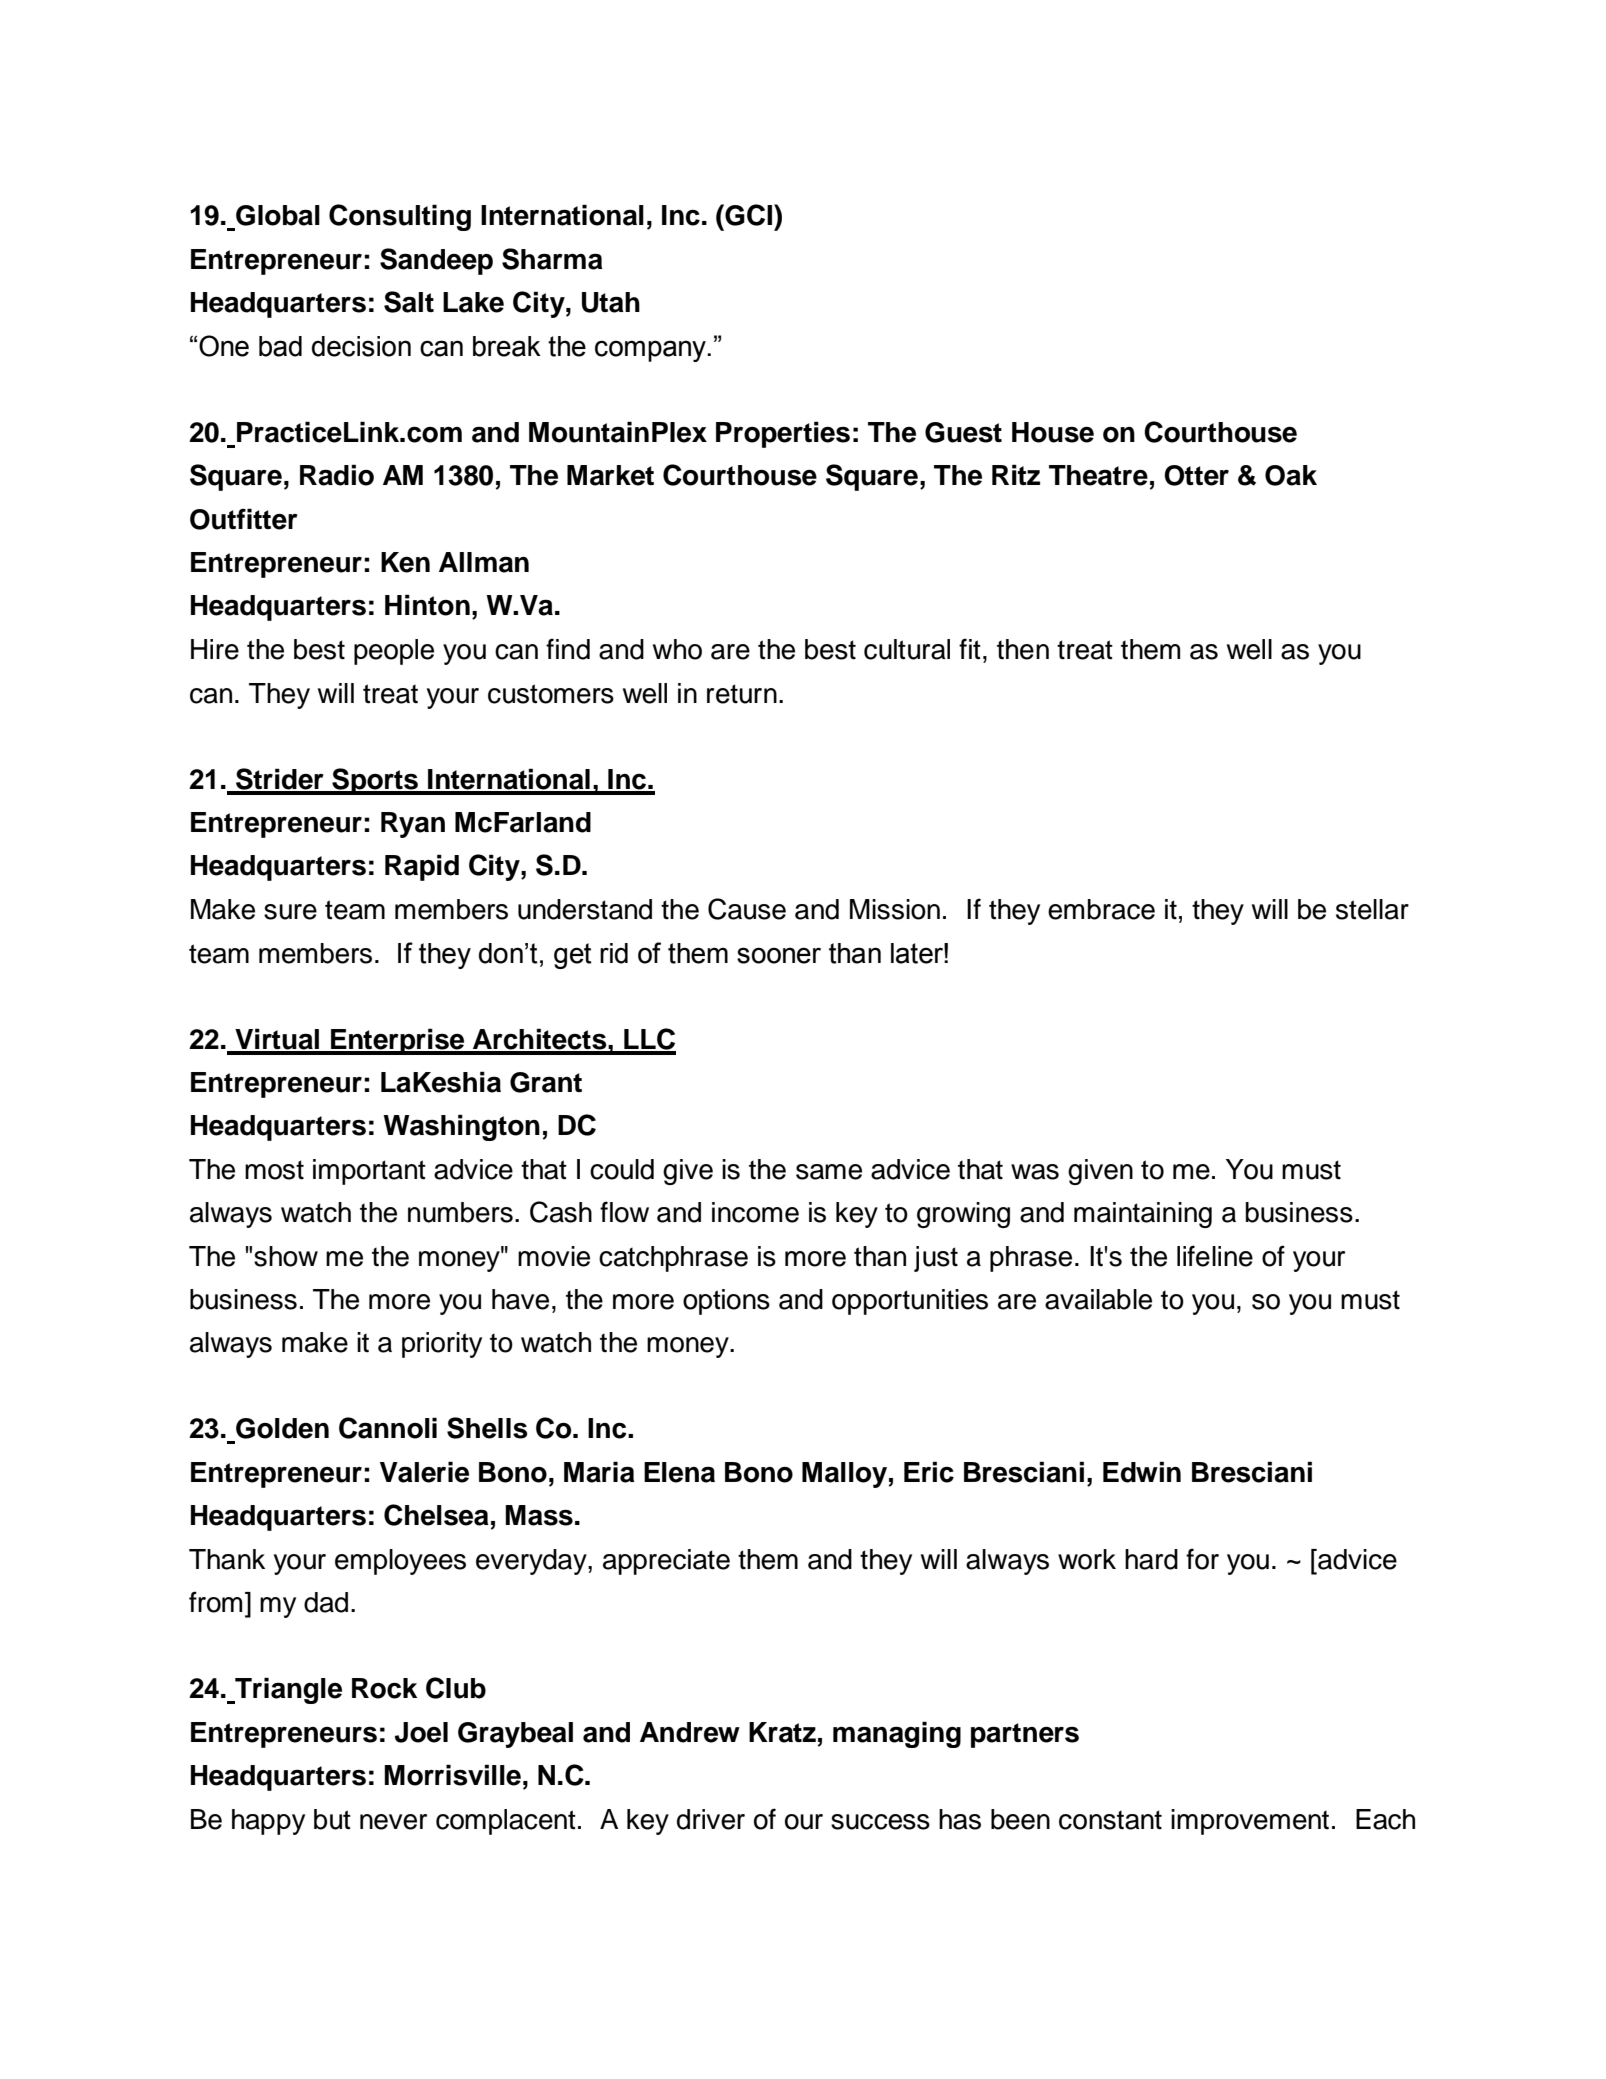 This screenshot has height=2079, width=1606. What do you see at coordinates (880, 1822) in the screenshot?
I see `success` at bounding box center [880, 1822].
